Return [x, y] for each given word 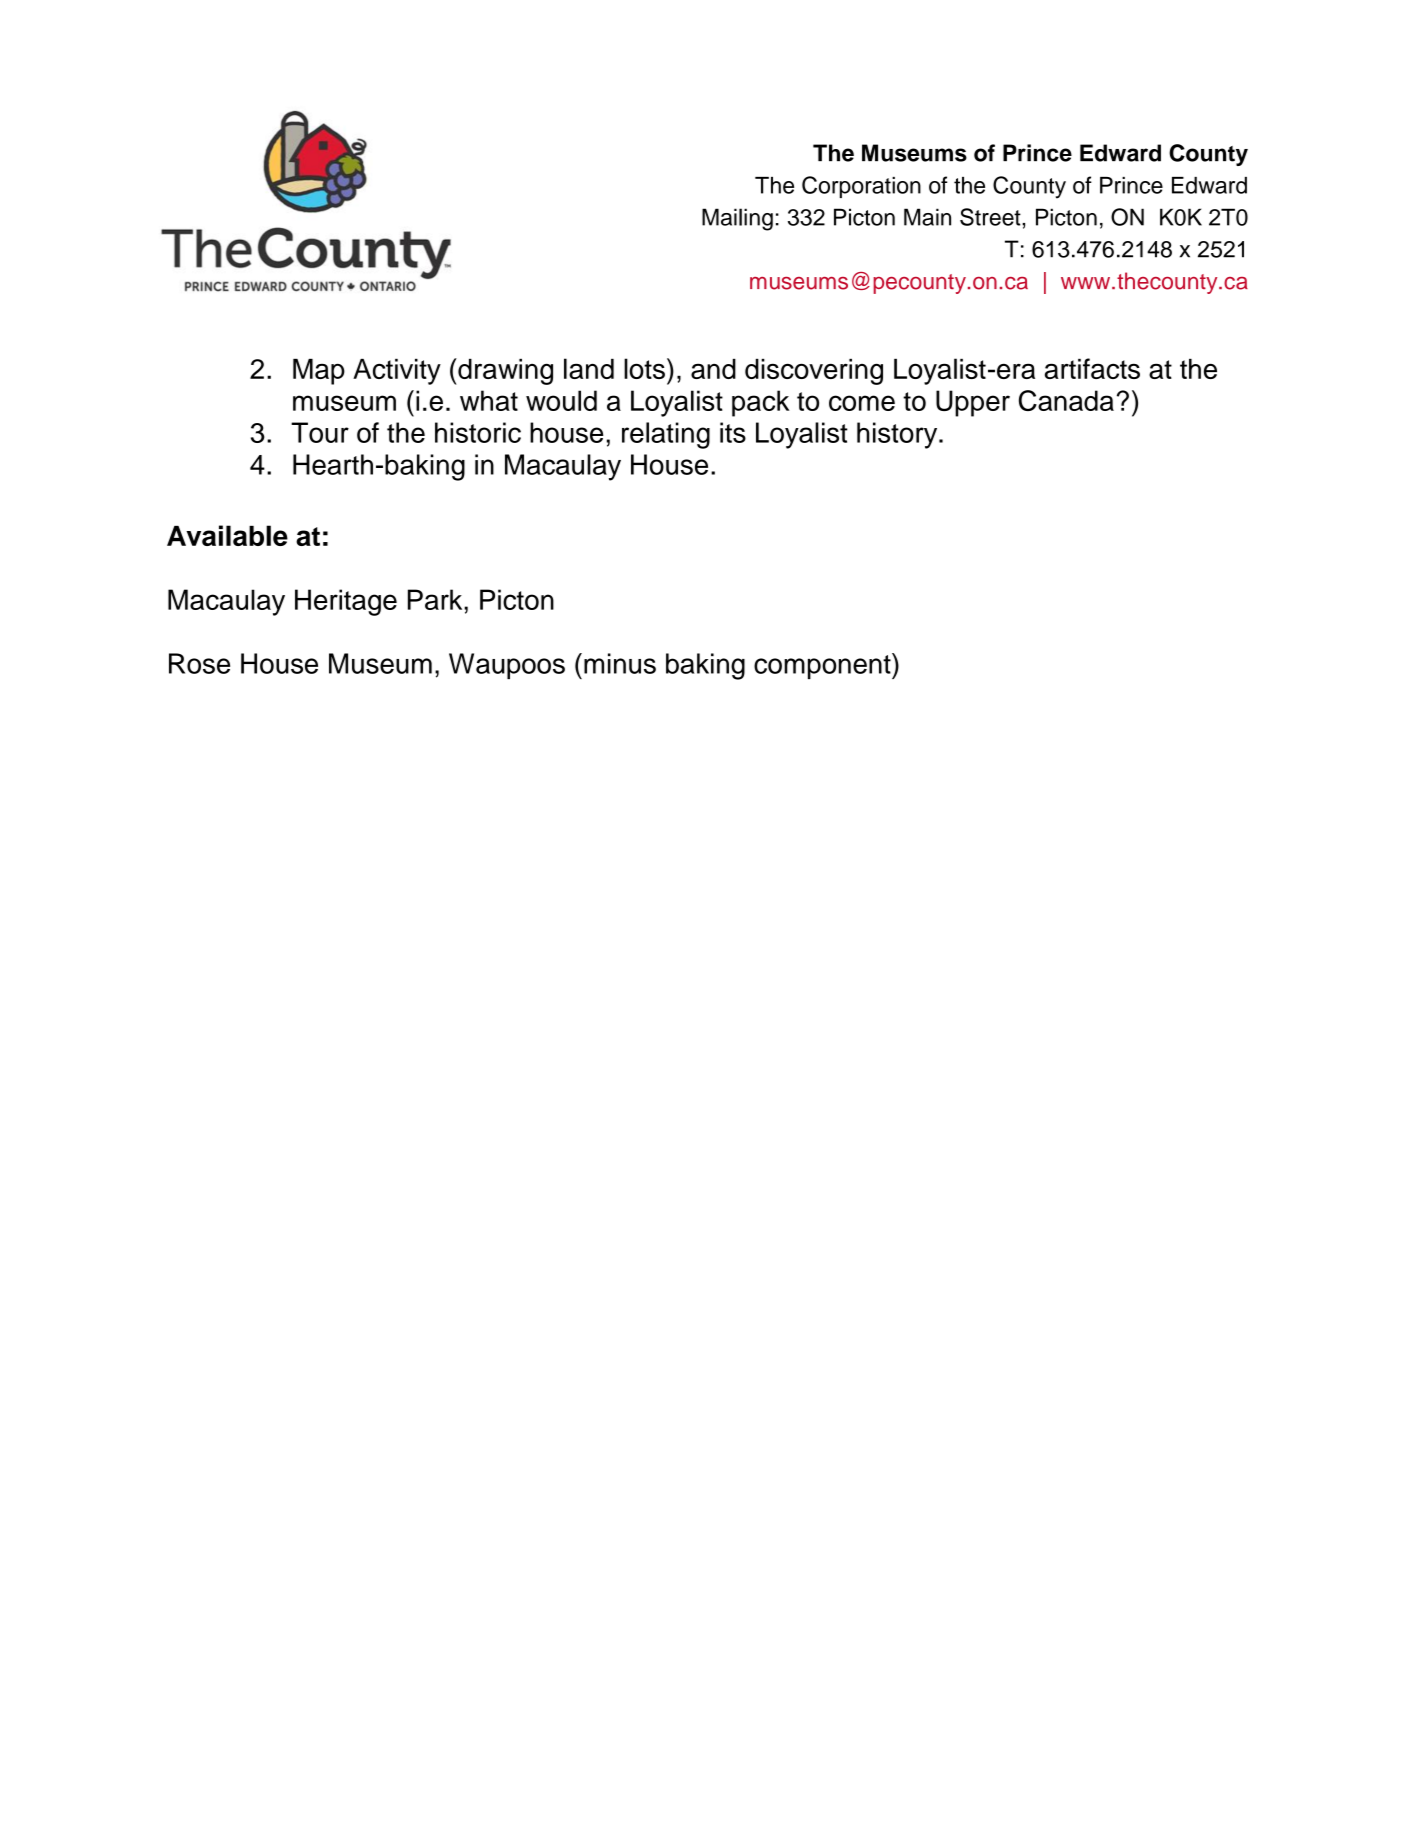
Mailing [737, 219]
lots [644, 368]
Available [227, 535]
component [823, 666]
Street [991, 217]
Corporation [861, 187]
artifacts [1092, 368]
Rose [199, 663]
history [898, 435]
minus [620, 663]
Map [319, 372]
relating [666, 435]
